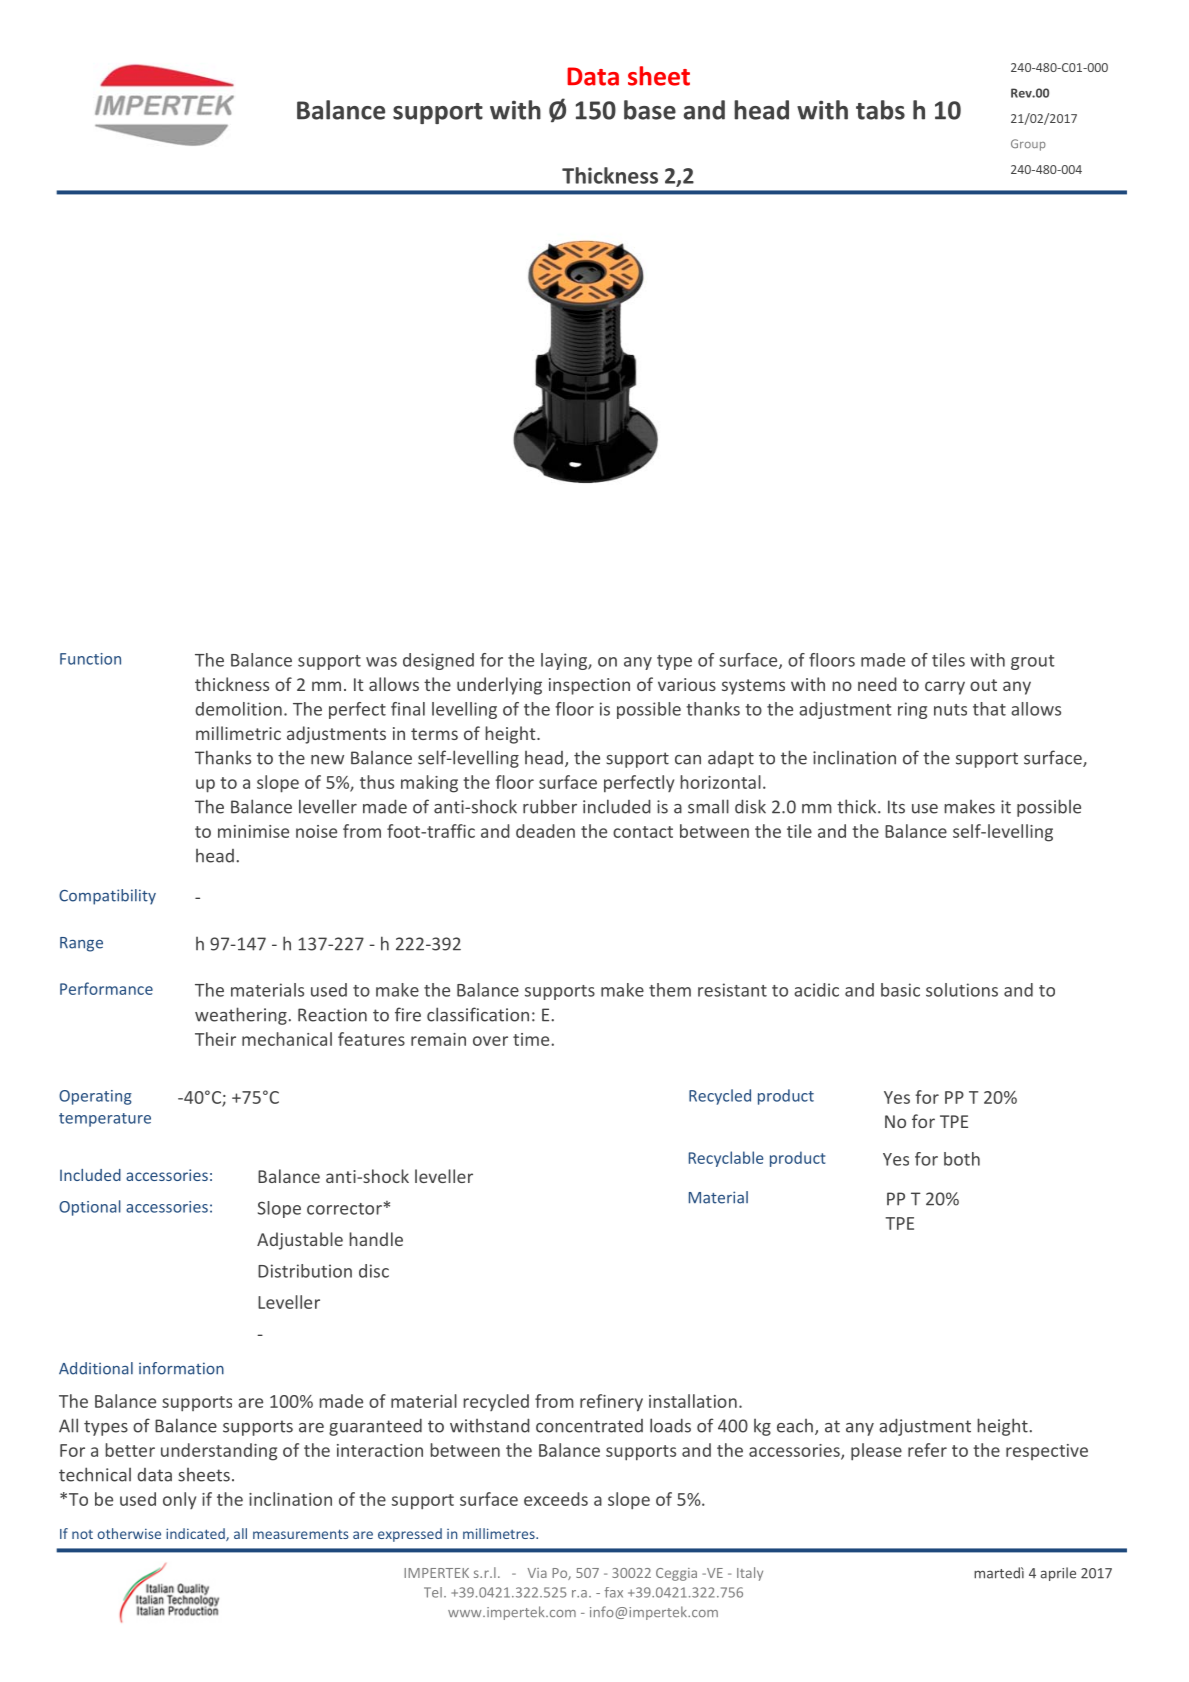 This screenshot has height=1682, width=1189. Describe the element at coordinates (90, 659) in the screenshot. I see `Function` at that location.
